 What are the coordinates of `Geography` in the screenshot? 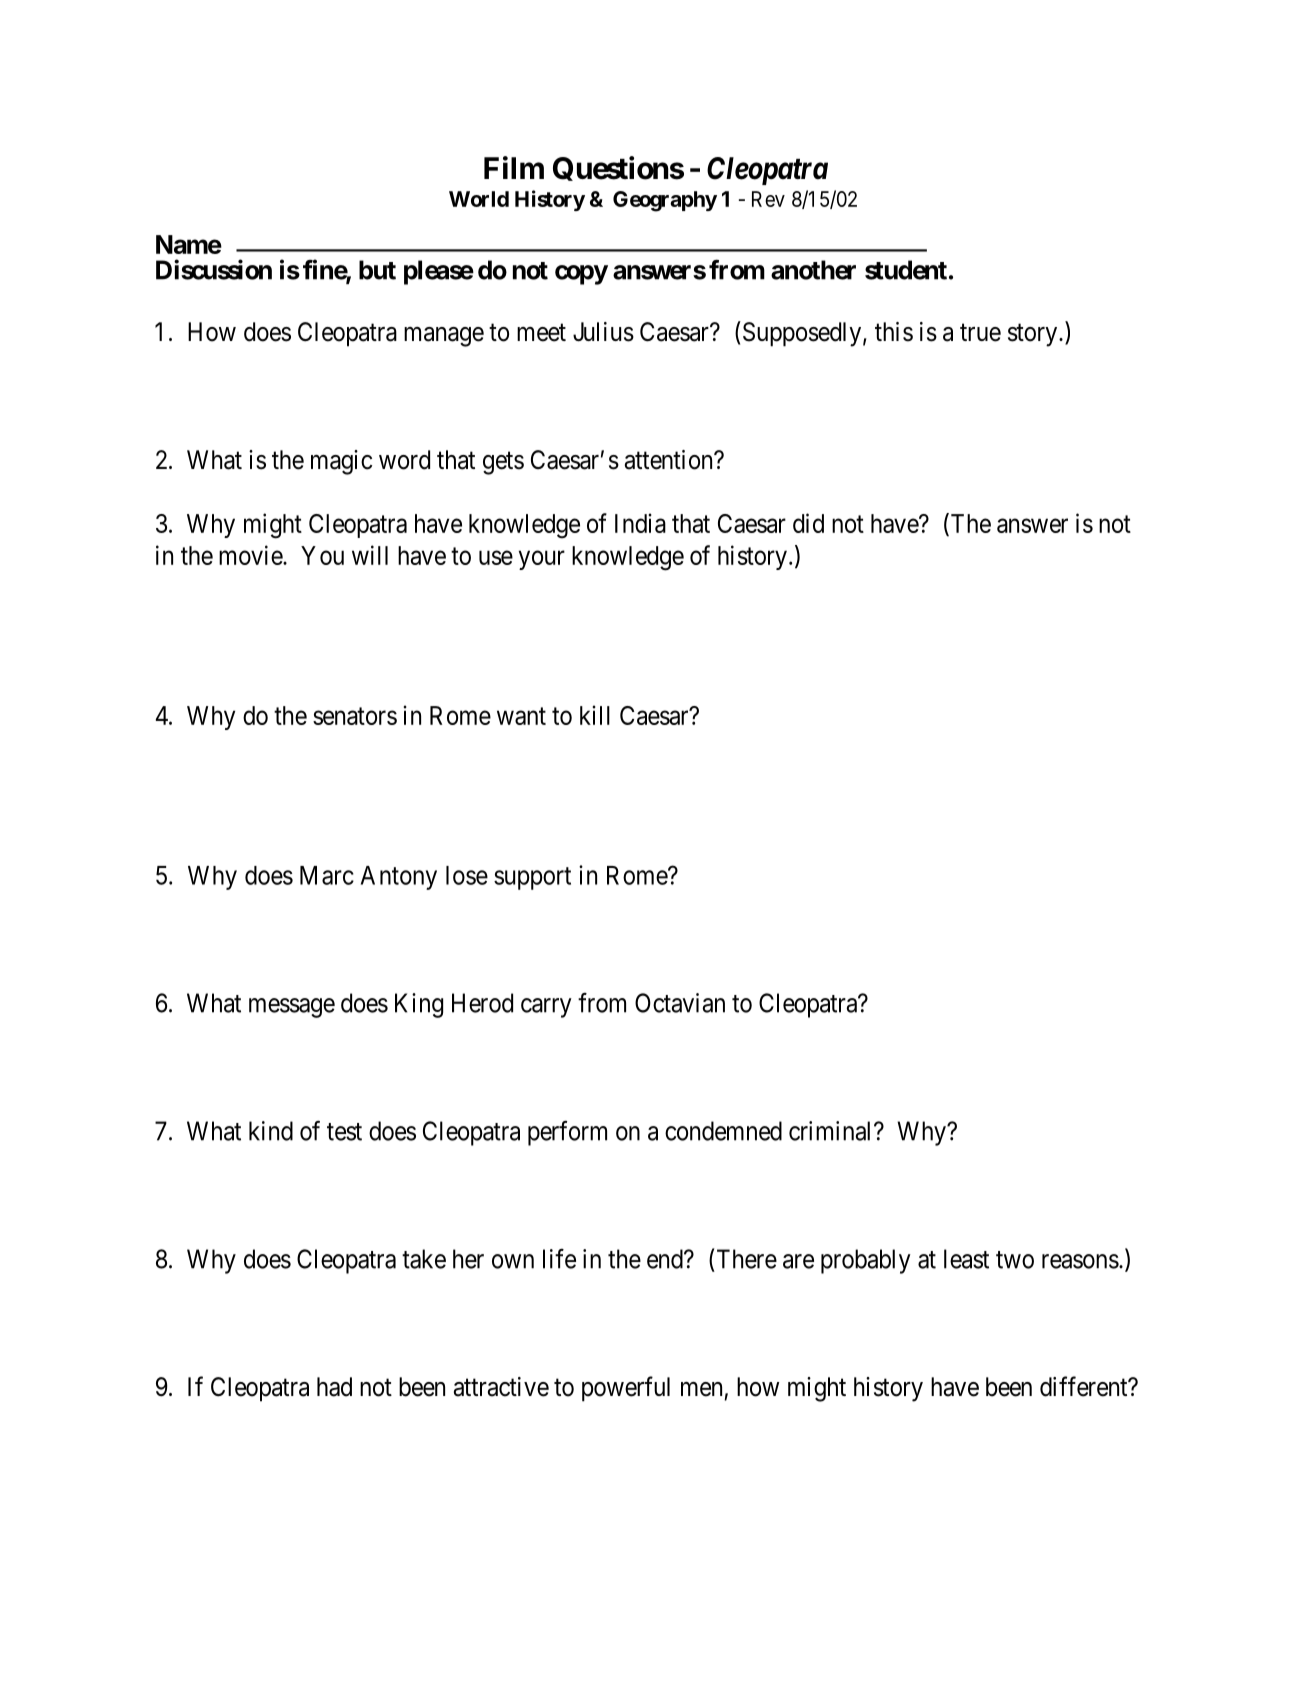 It's located at (665, 201).
